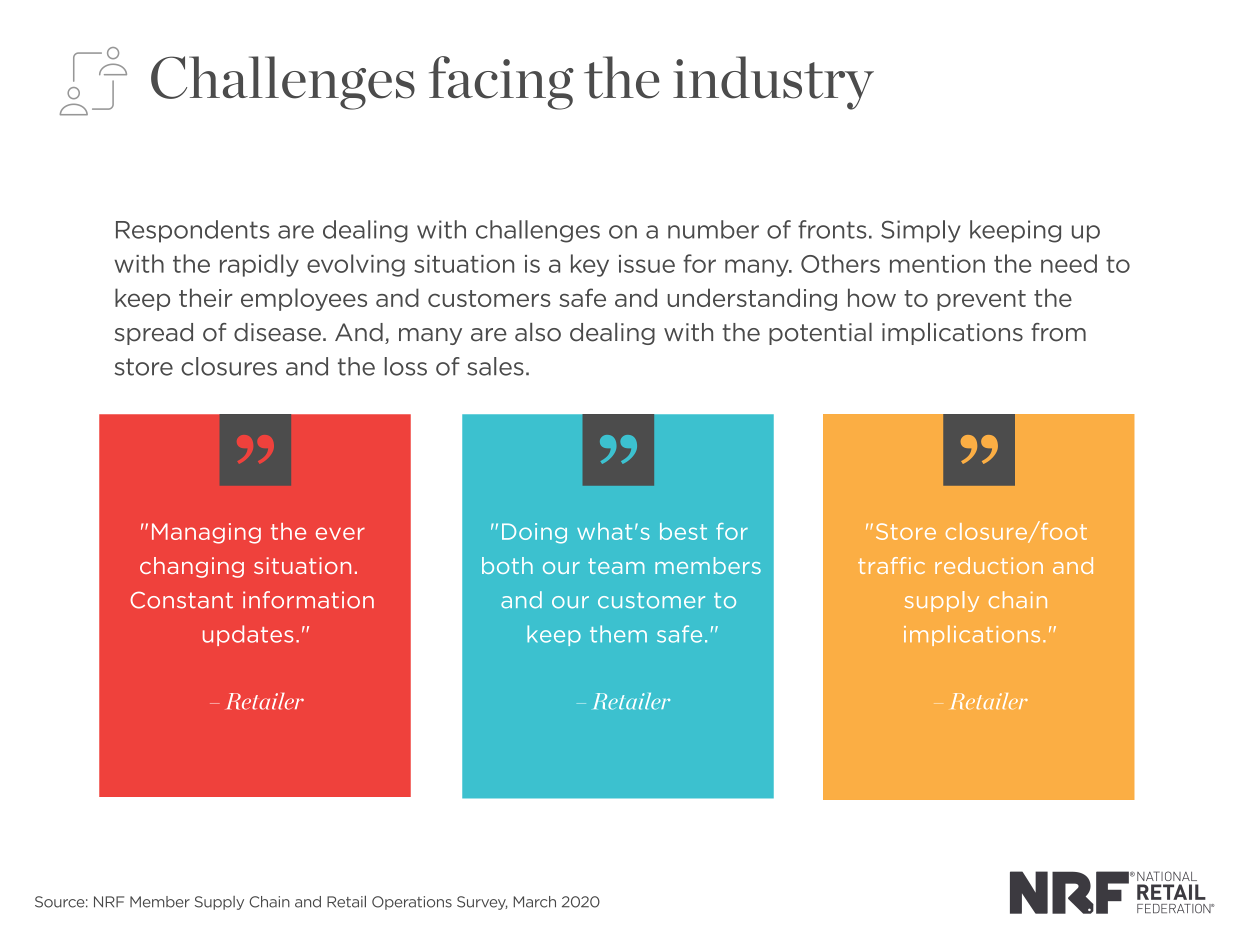 The height and width of the document is (952, 1233). Describe the element at coordinates (501, 83) in the document. I see `facing` at that location.
